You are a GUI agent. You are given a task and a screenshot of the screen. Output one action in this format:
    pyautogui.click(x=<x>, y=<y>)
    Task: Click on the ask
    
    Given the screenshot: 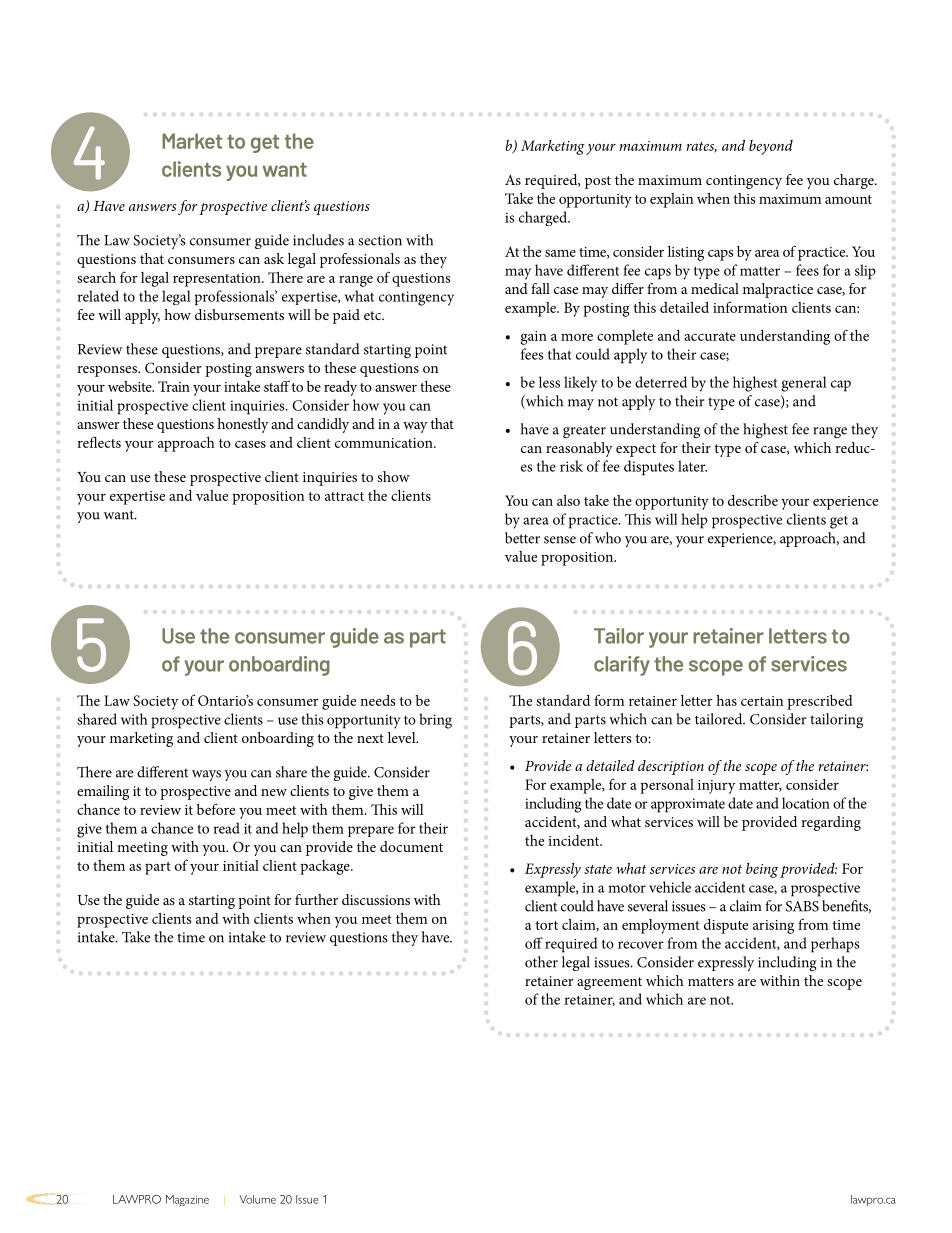 What is the action you would take?
    pyautogui.click(x=274, y=258)
